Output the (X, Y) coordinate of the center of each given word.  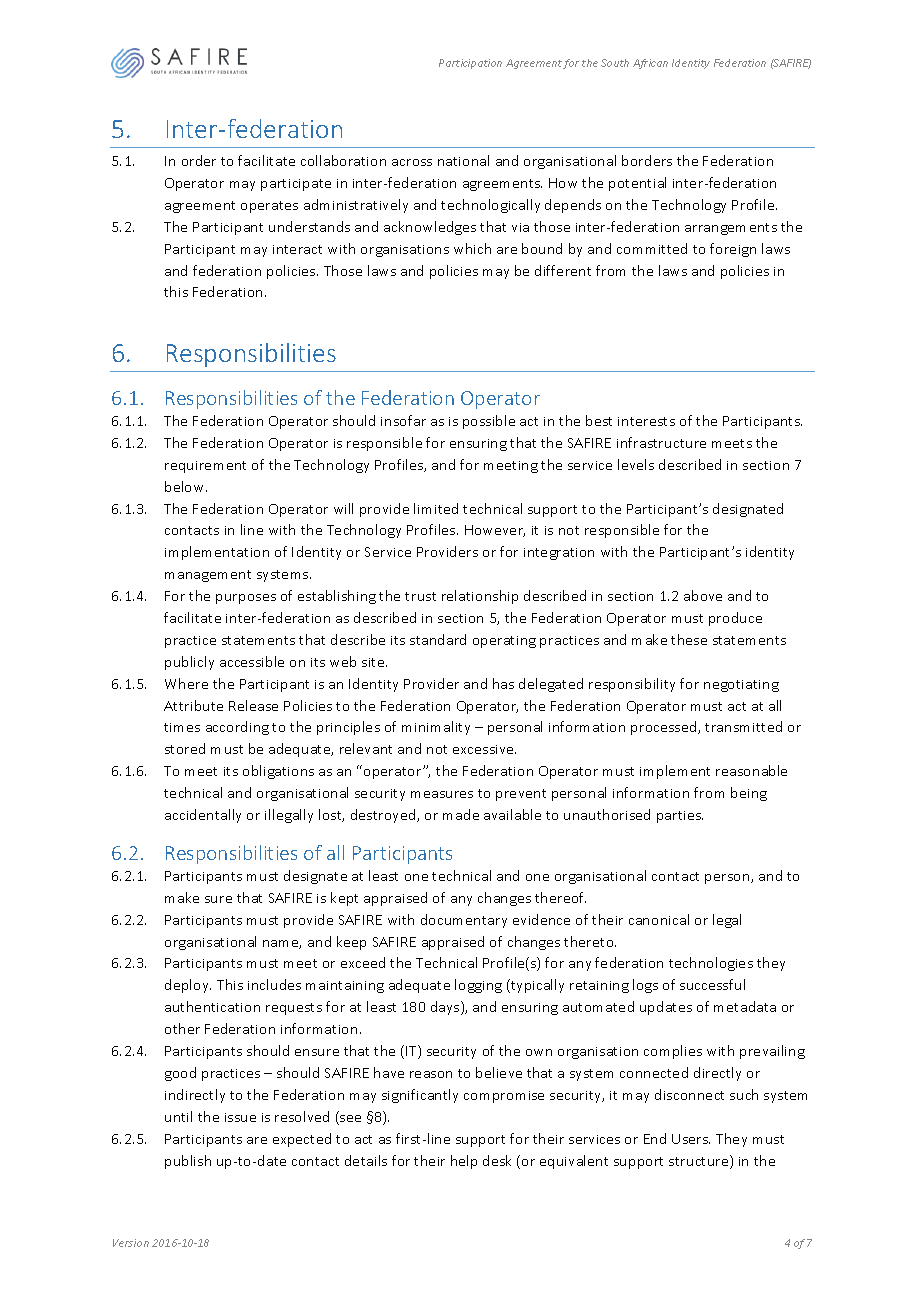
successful (712, 984)
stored (185, 748)
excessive (484, 749)
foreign (733, 250)
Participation (470, 64)
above (703, 595)
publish (188, 1162)
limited (436, 508)
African (650, 64)
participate (296, 185)
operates (269, 207)
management (208, 576)
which (472, 248)
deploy (188, 986)
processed (665, 728)
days (446, 1008)
